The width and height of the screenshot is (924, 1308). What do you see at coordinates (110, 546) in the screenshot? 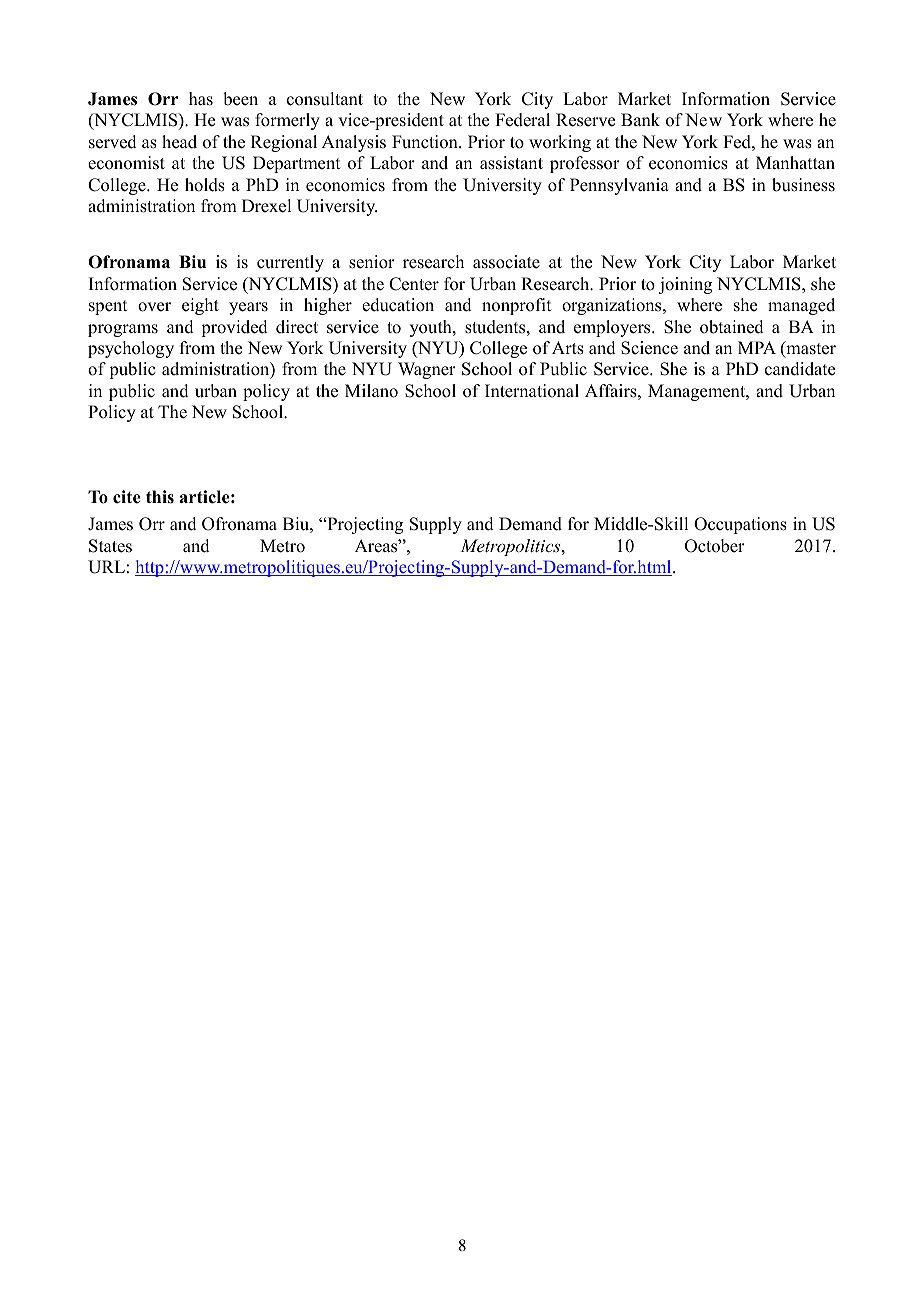
I see `States` at bounding box center [110, 546].
